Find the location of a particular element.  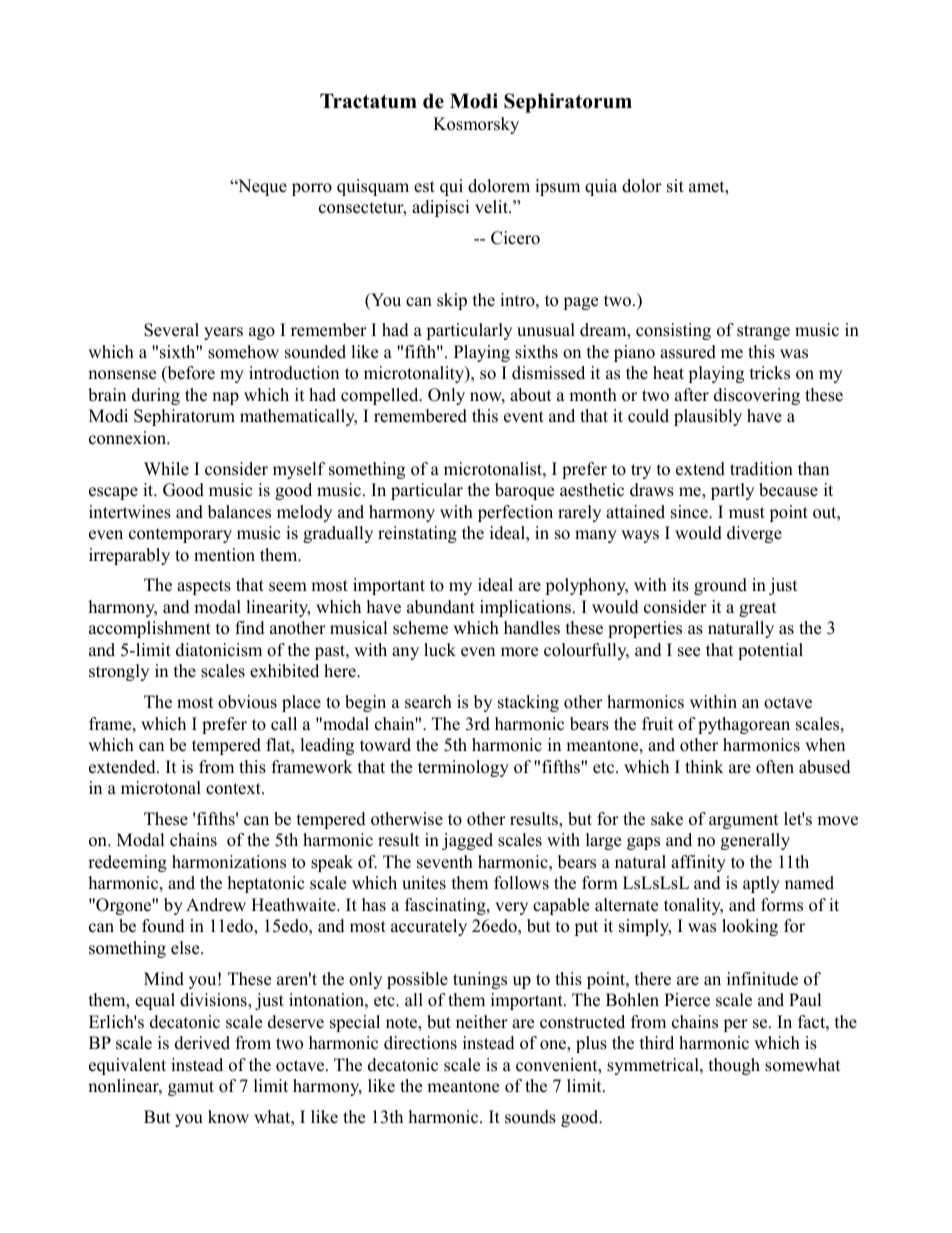

context is located at coordinates (234, 789).
